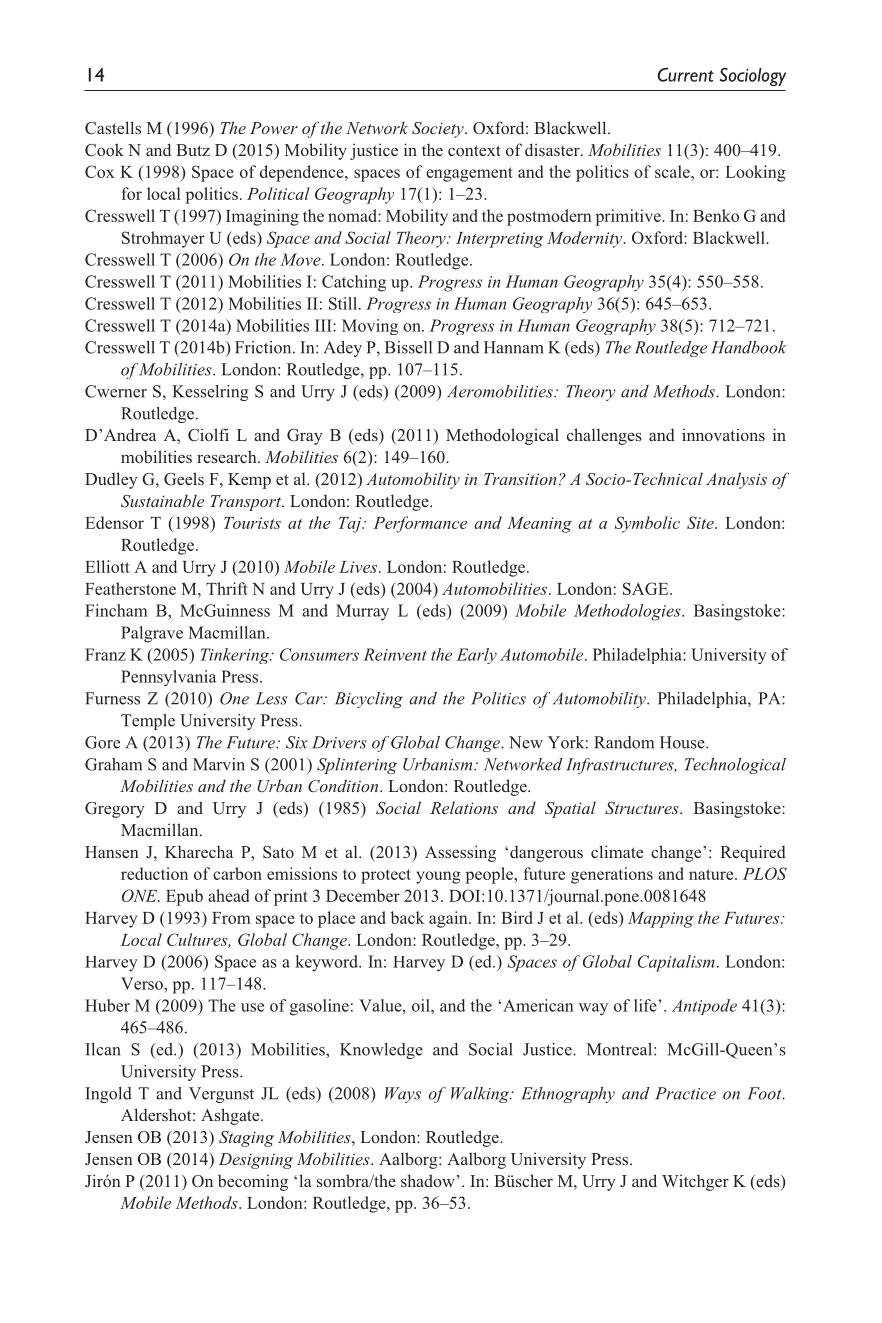  What do you see at coordinates (395, 654) in the screenshot?
I see `Reinvent` at bounding box center [395, 654].
